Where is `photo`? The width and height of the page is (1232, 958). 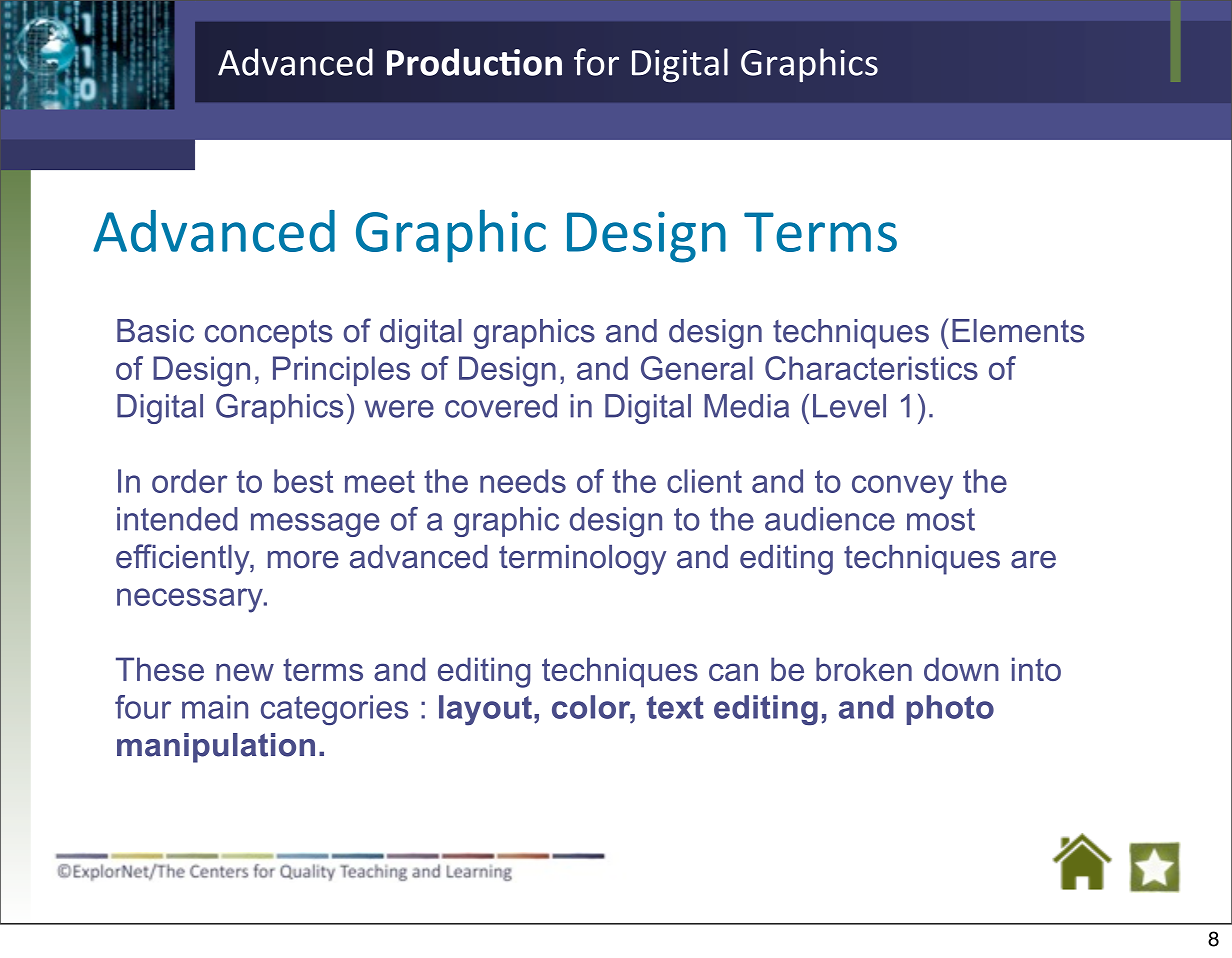 photo is located at coordinates (950, 710).
